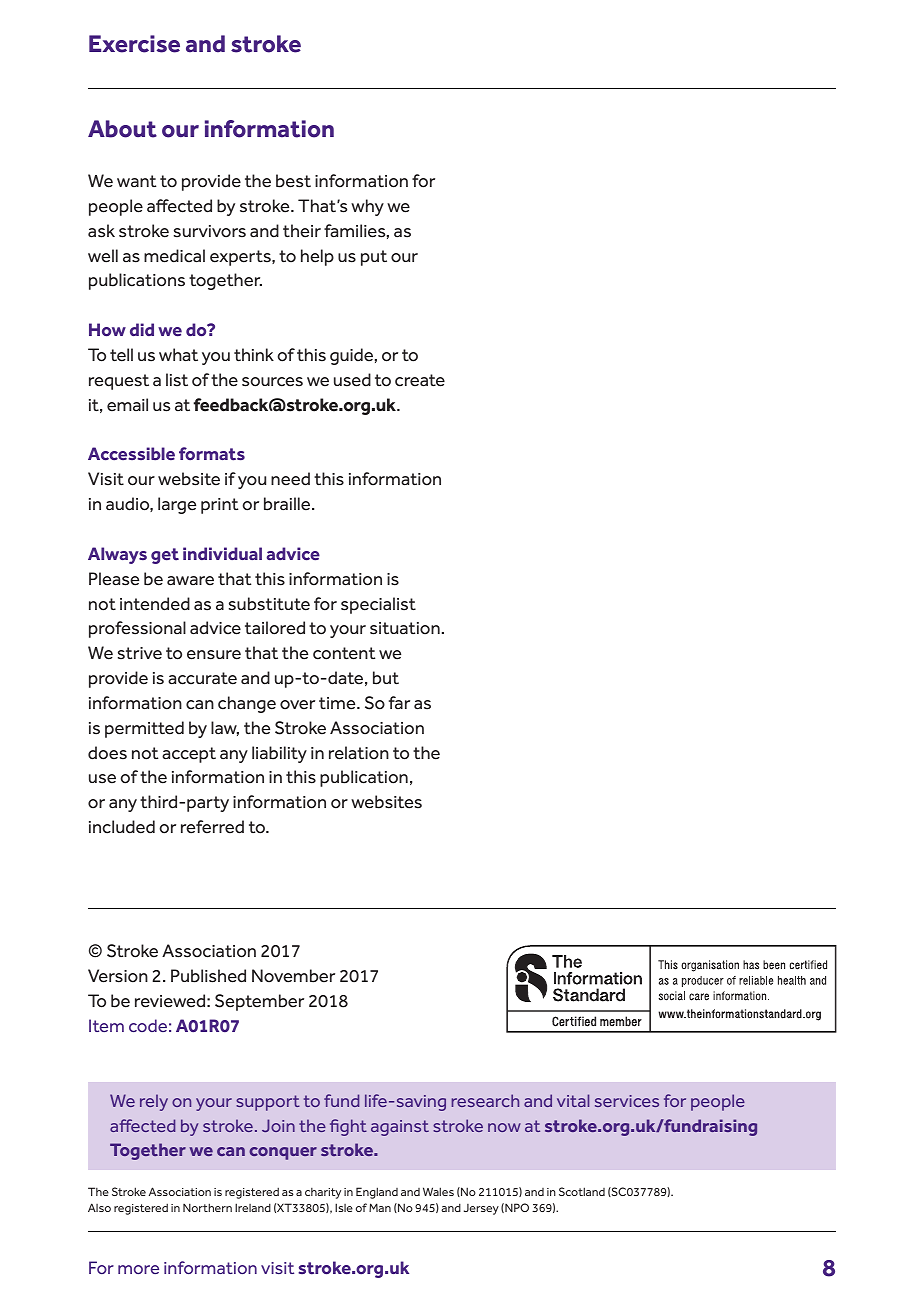 Image resolution: width=924 pixels, height=1308 pixels. I want to click on situation, so click(405, 628).
